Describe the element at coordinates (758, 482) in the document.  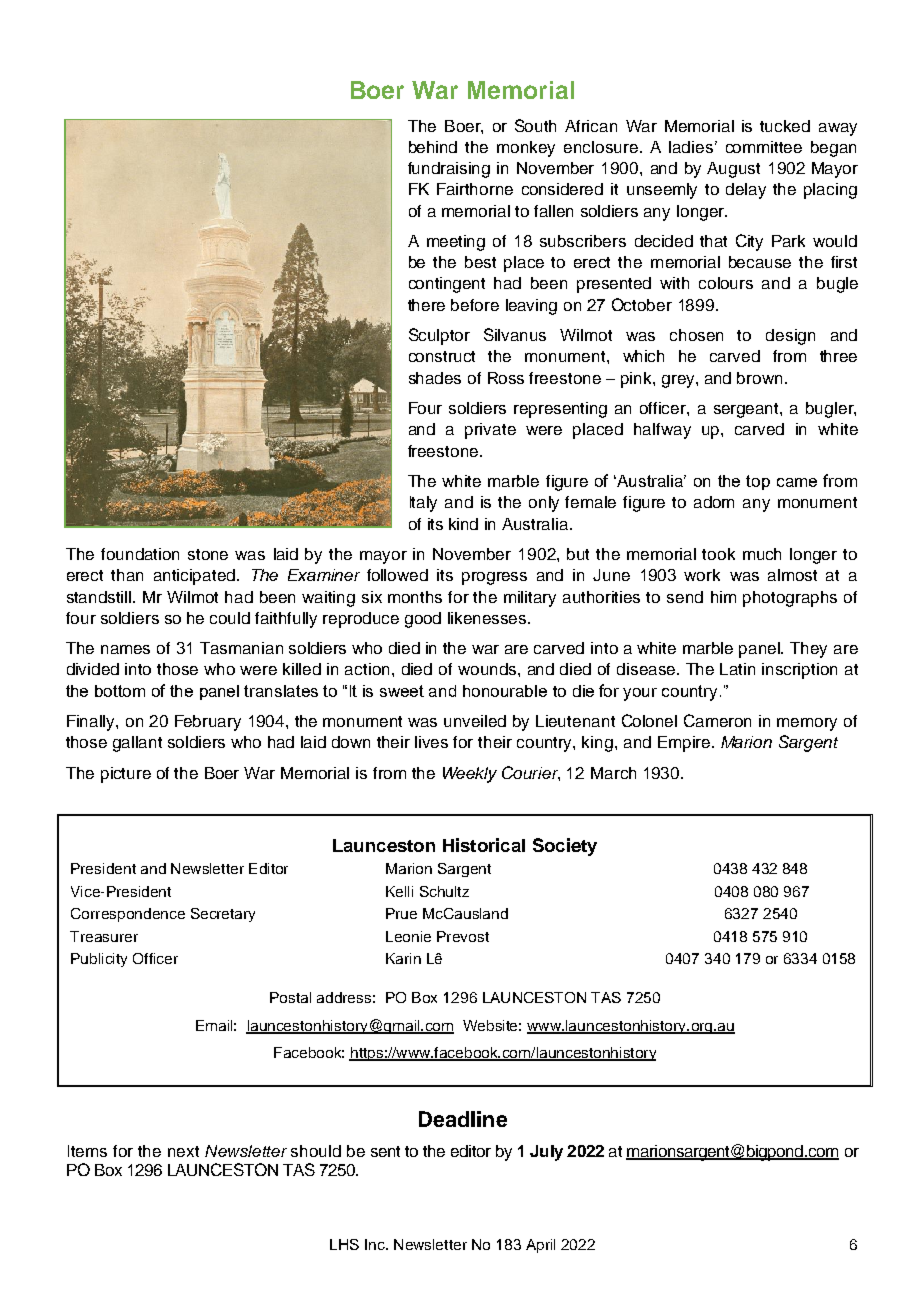
I see `top` at that location.
